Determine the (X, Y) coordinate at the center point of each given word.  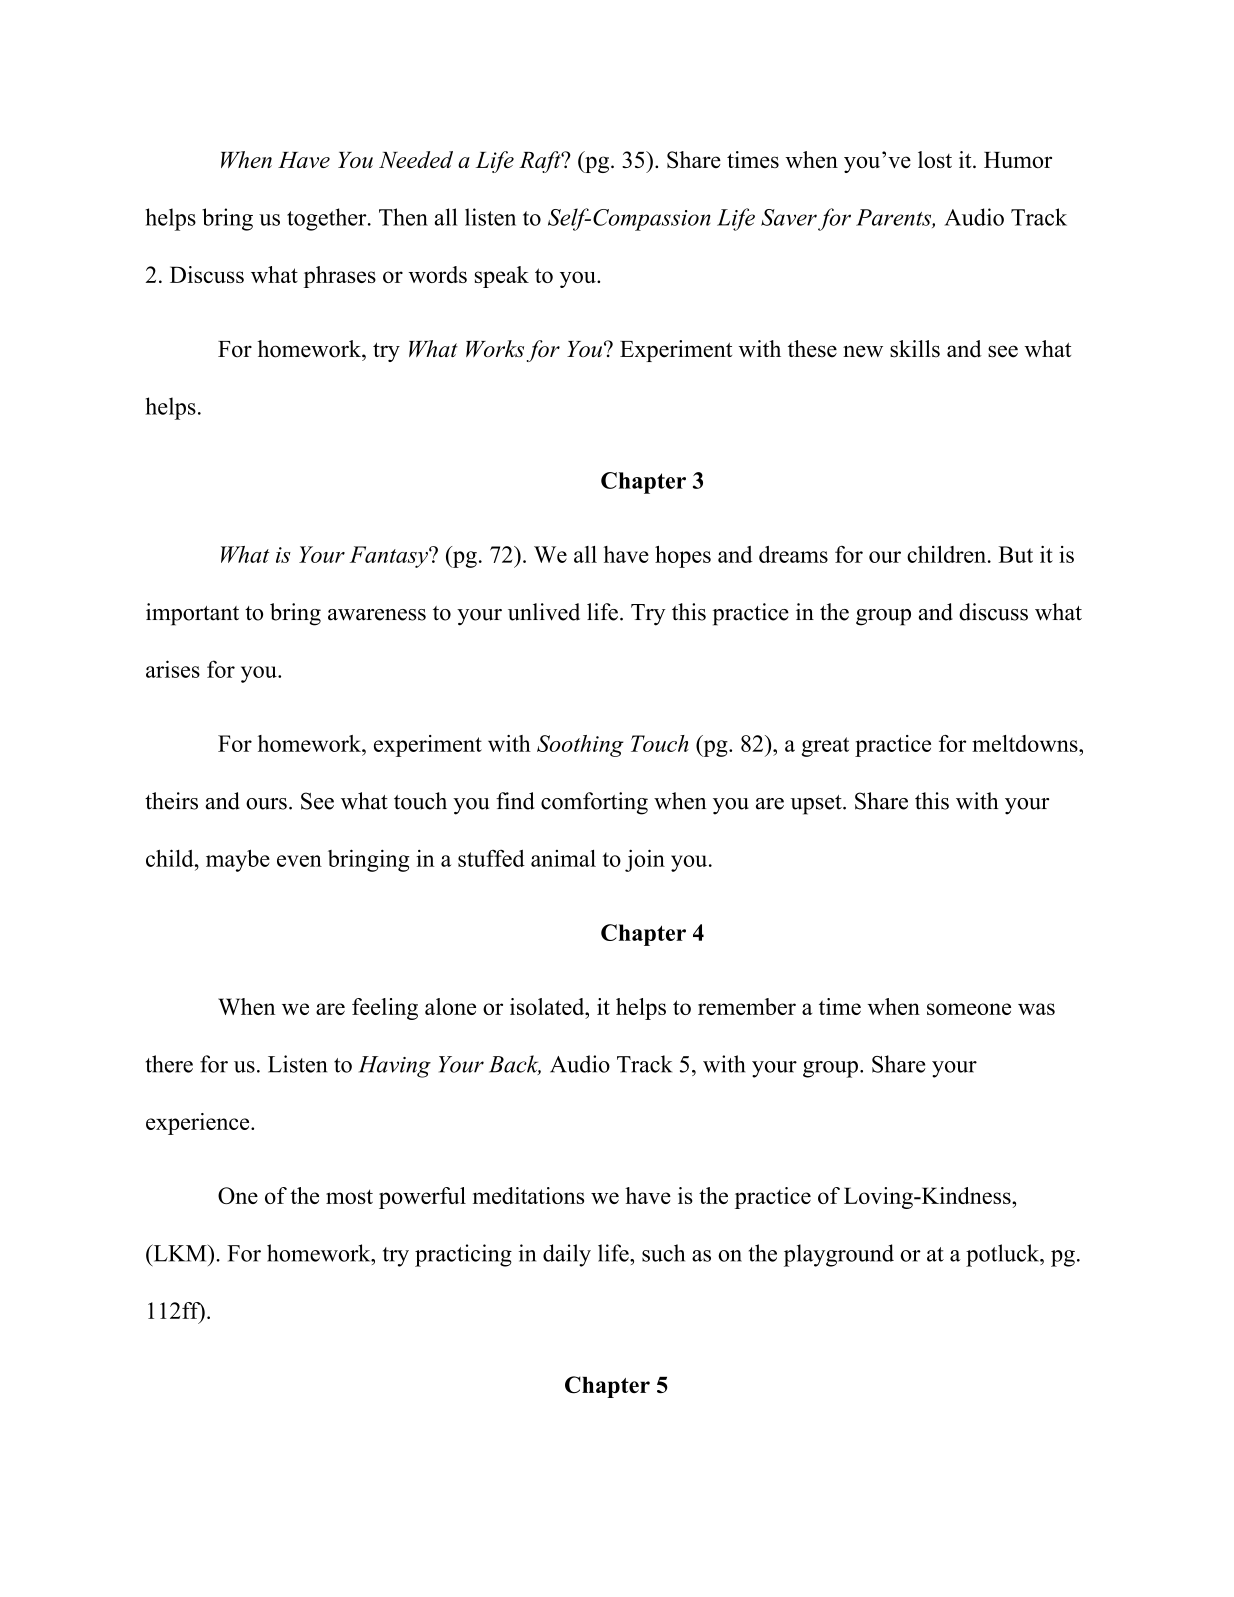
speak (502, 277)
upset (817, 805)
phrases (340, 277)
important (192, 614)
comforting (594, 803)
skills (915, 349)
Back (515, 1065)
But (1016, 554)
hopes (683, 557)
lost (935, 159)
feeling (385, 1009)
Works (495, 348)
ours (266, 804)
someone (969, 1009)
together (328, 219)
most (349, 1196)
